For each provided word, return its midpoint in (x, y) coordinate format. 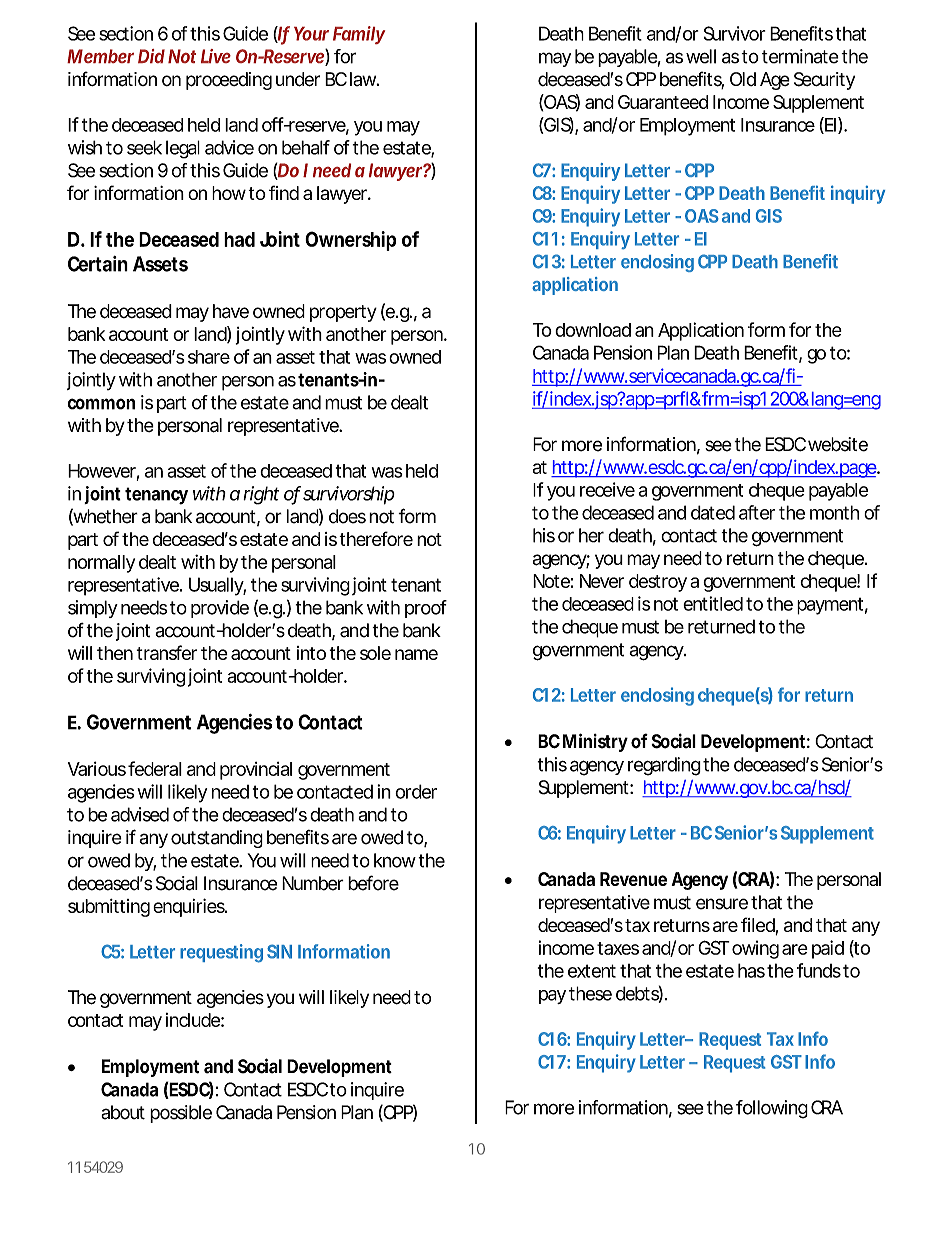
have (231, 311)
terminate (802, 56)
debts (639, 994)
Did (151, 56)
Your (311, 34)
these (590, 993)
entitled (713, 603)
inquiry (858, 194)
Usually (217, 586)
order (416, 791)
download (593, 330)
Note (553, 581)
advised (140, 814)
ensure (724, 904)
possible (181, 1114)
